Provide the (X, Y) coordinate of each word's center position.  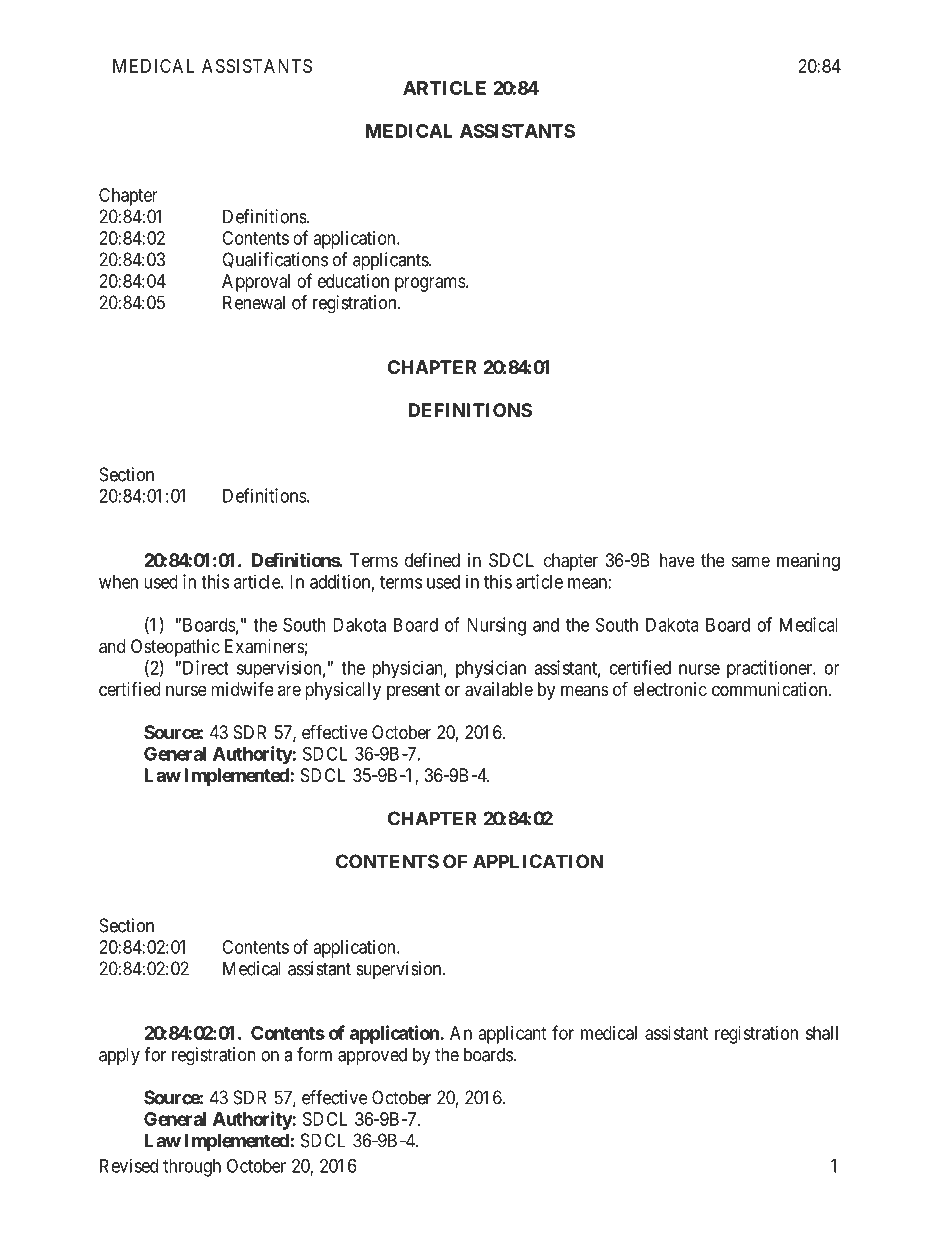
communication (770, 689)
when (118, 582)
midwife (242, 689)
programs (430, 284)
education (353, 281)
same (751, 561)
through (192, 1168)
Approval (256, 283)
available (499, 689)
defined (432, 560)
